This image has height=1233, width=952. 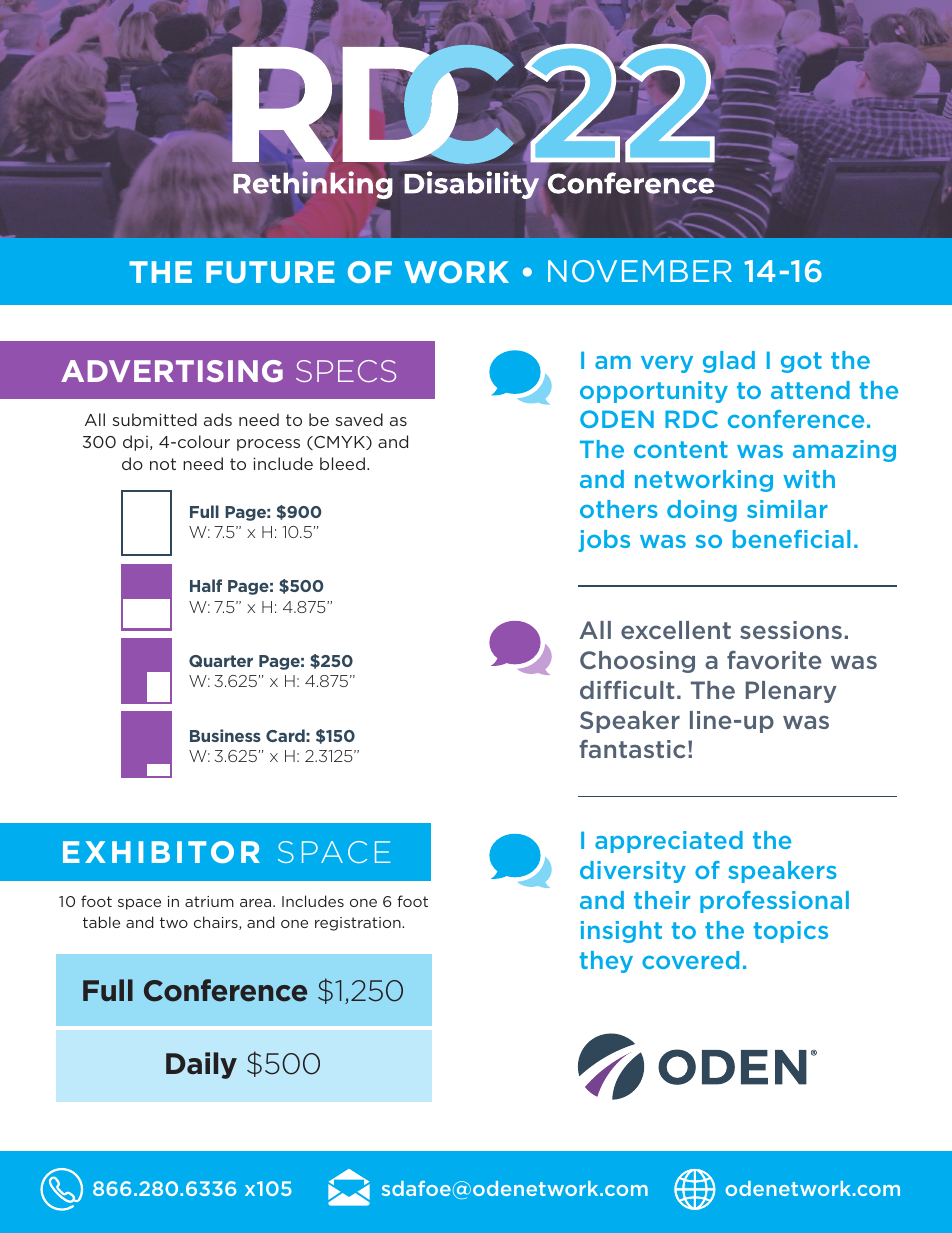 I want to click on Quarter, so click(x=221, y=661).
